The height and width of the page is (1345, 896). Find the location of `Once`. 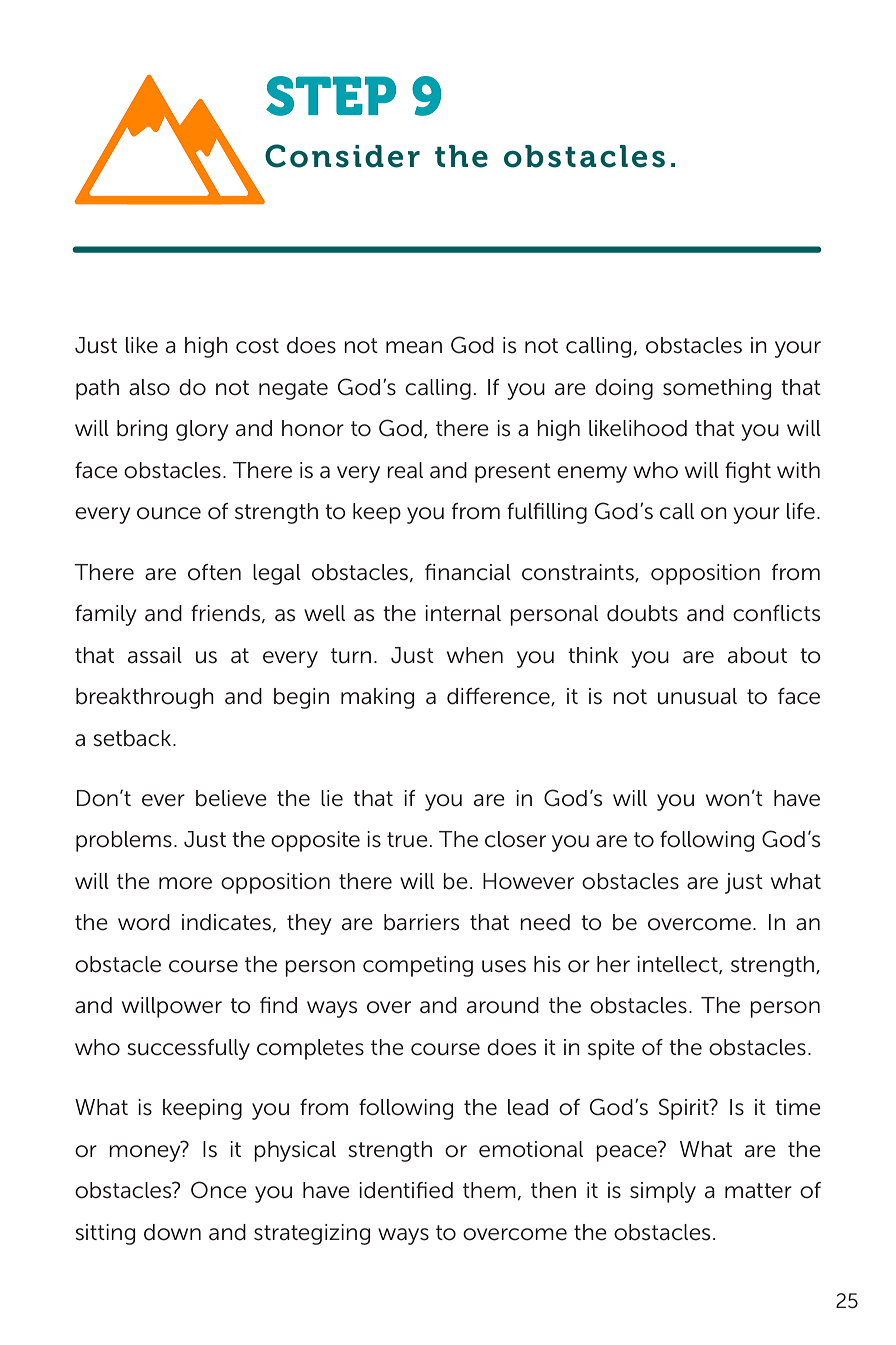

Once is located at coordinates (219, 1190).
